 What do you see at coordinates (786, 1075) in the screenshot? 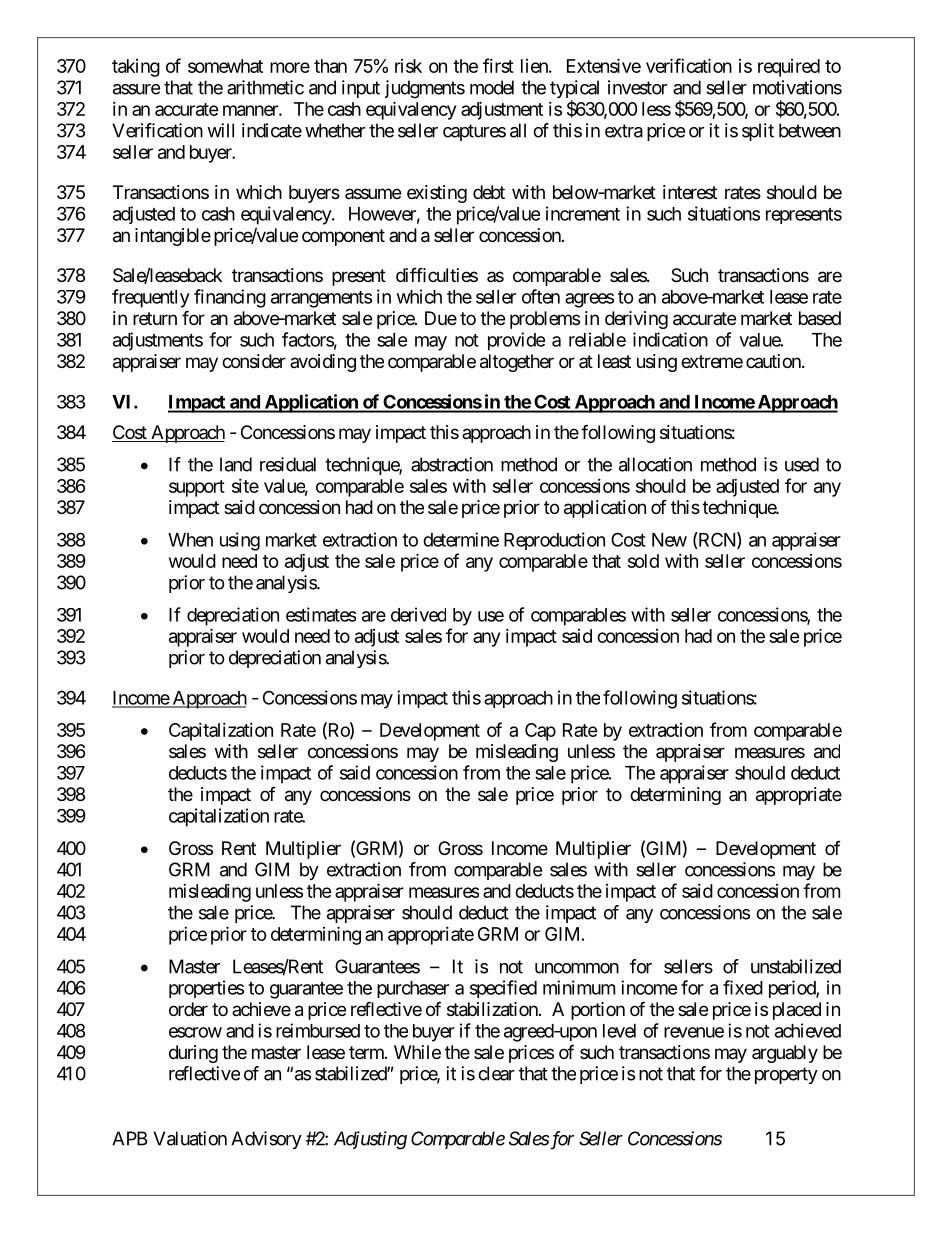
I see `property` at bounding box center [786, 1075].
